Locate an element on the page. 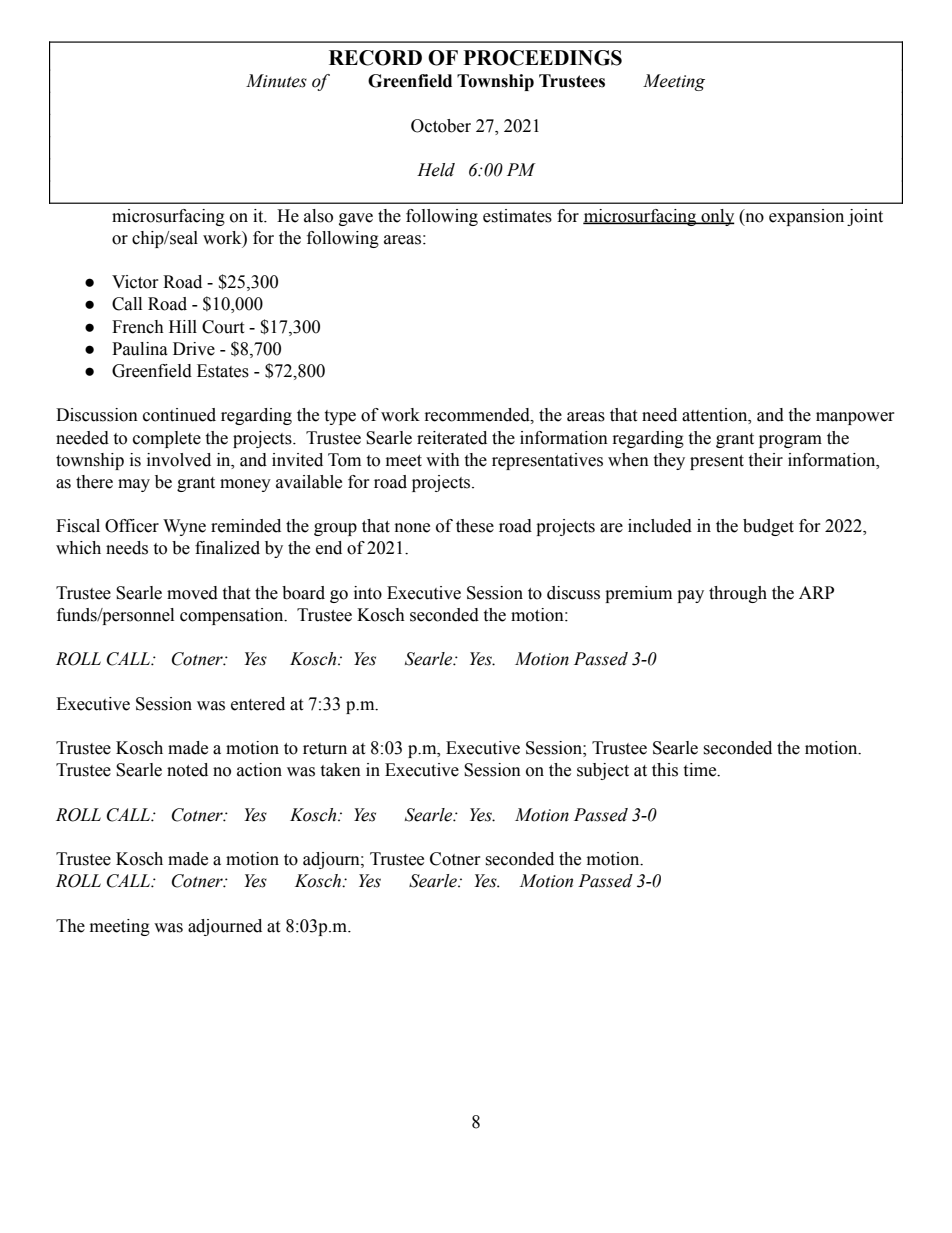  Officer is located at coordinates (132, 526).
